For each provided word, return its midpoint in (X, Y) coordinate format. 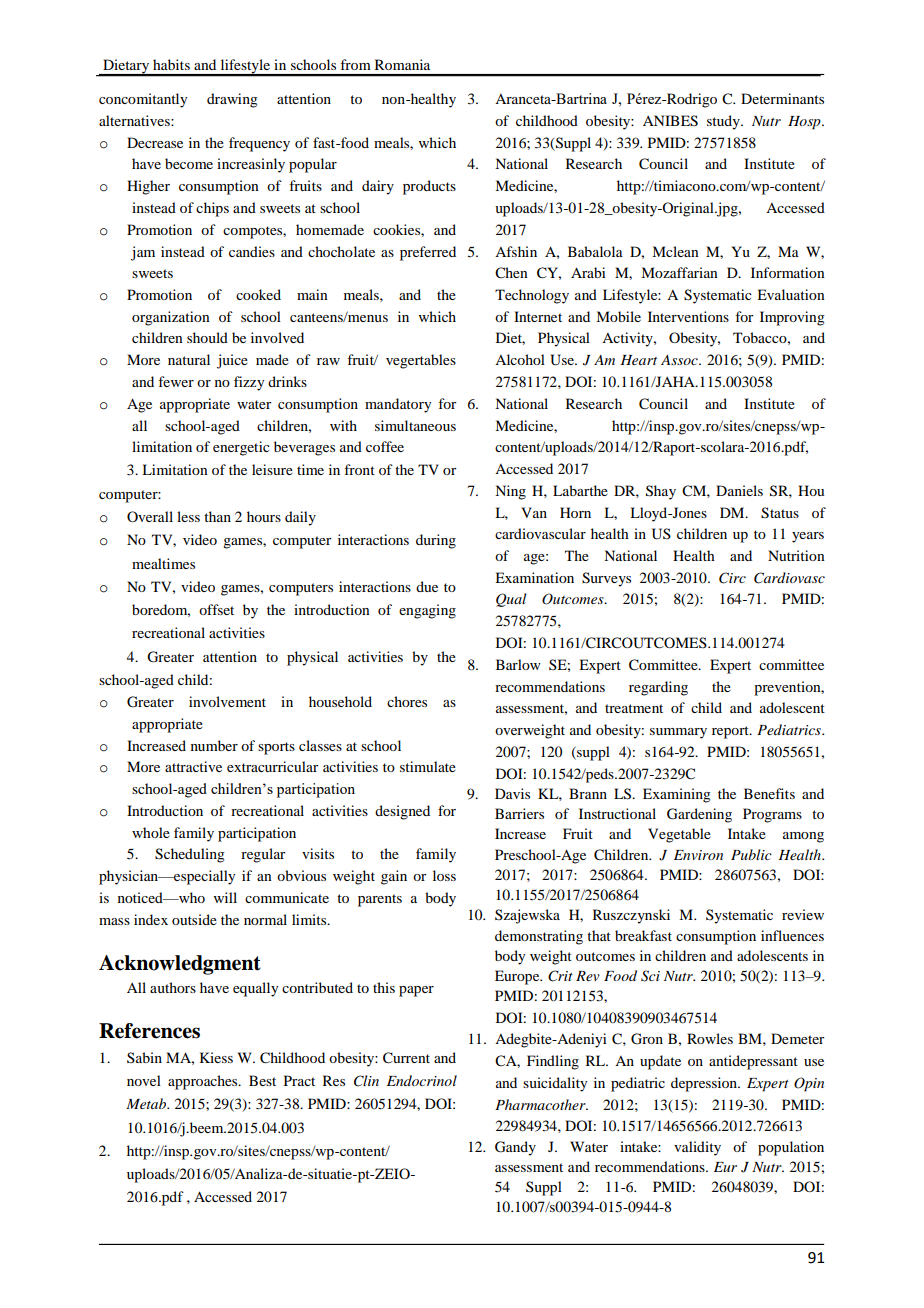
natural (189, 359)
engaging (427, 611)
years (808, 537)
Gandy (515, 1148)
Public (751, 854)
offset (216, 609)
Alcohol (520, 359)
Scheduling (190, 855)
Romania (402, 64)
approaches (204, 1082)
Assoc (680, 360)
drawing (232, 100)
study (724, 122)
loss (444, 875)
